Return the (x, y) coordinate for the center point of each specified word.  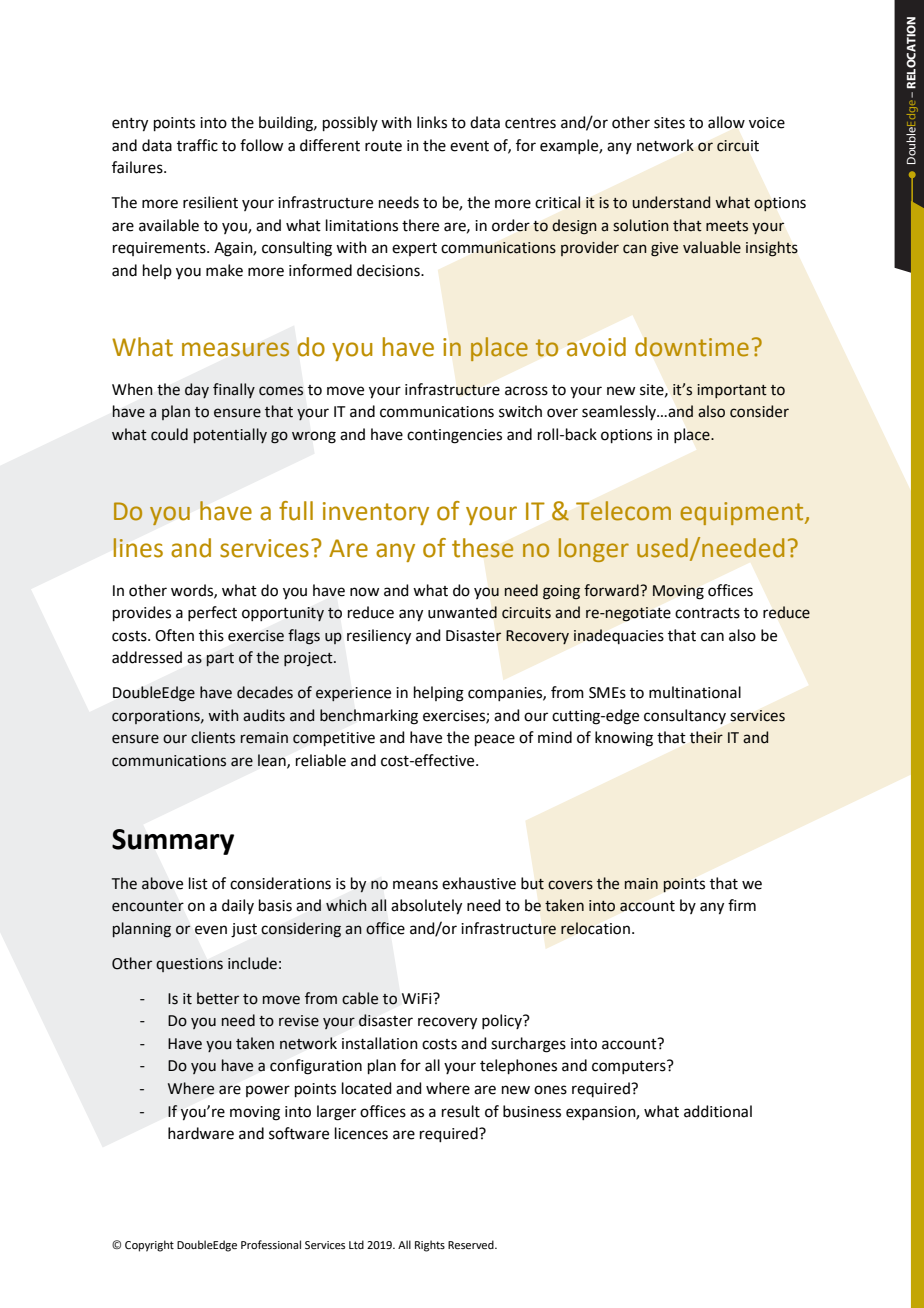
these (483, 548)
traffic (197, 145)
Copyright (149, 1246)
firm (742, 905)
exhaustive (479, 883)
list (198, 883)
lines (138, 548)
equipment (743, 513)
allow (726, 122)
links (432, 122)
